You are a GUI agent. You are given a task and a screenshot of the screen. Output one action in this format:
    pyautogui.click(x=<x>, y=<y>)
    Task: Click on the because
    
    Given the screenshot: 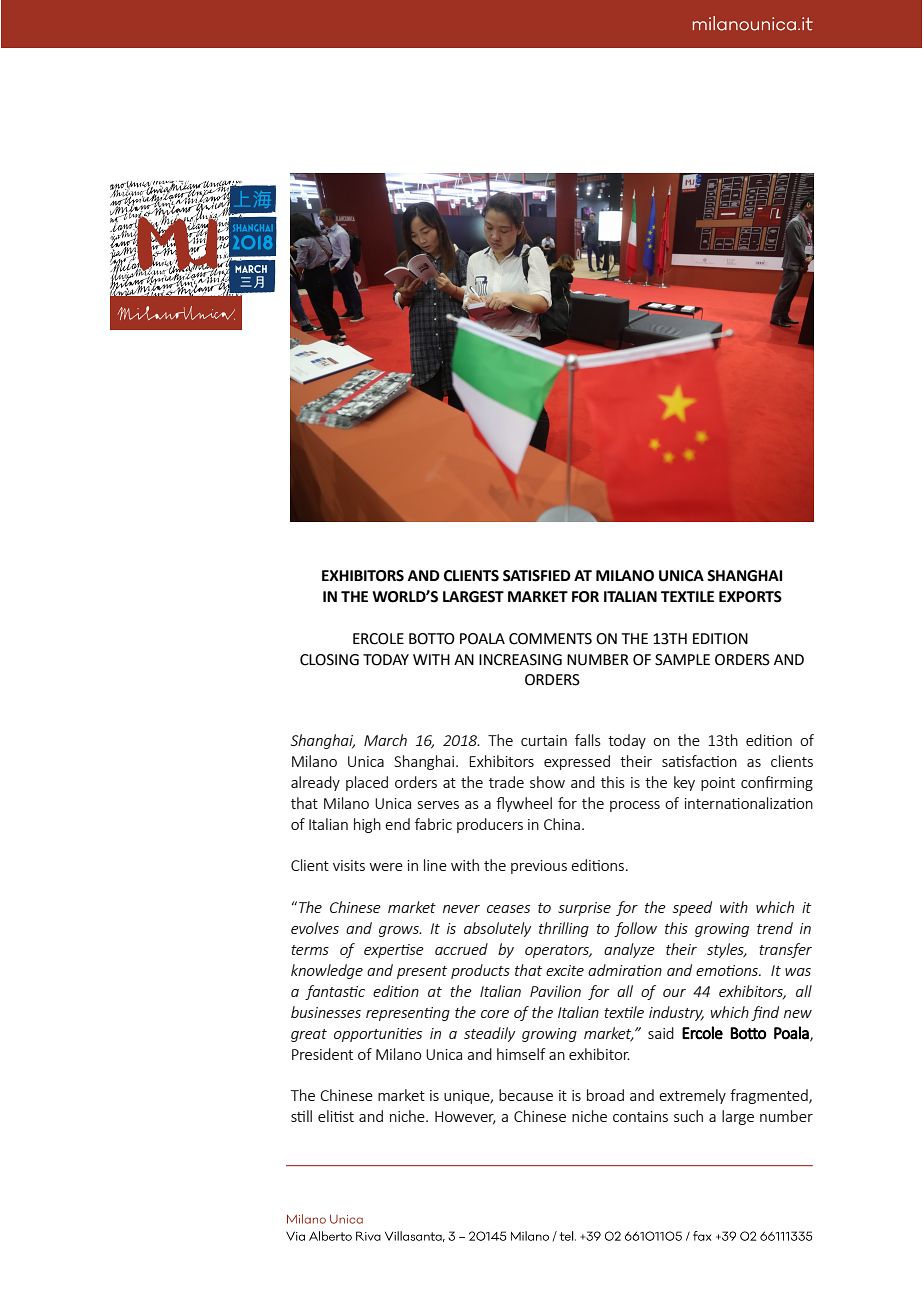 What is the action you would take?
    pyautogui.click(x=526, y=1095)
